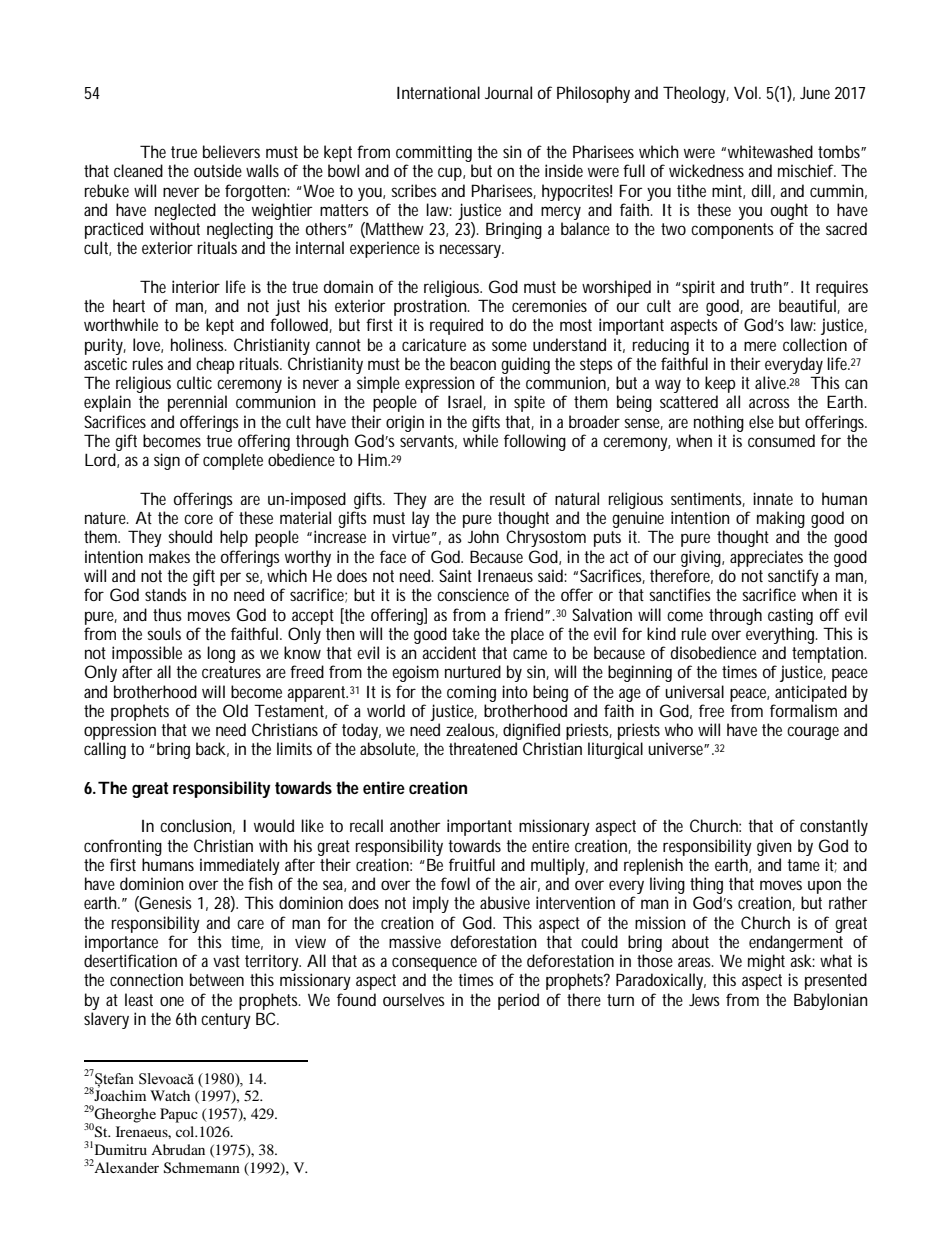 The height and width of the page is (1233, 952). I want to click on believers, so click(231, 151).
